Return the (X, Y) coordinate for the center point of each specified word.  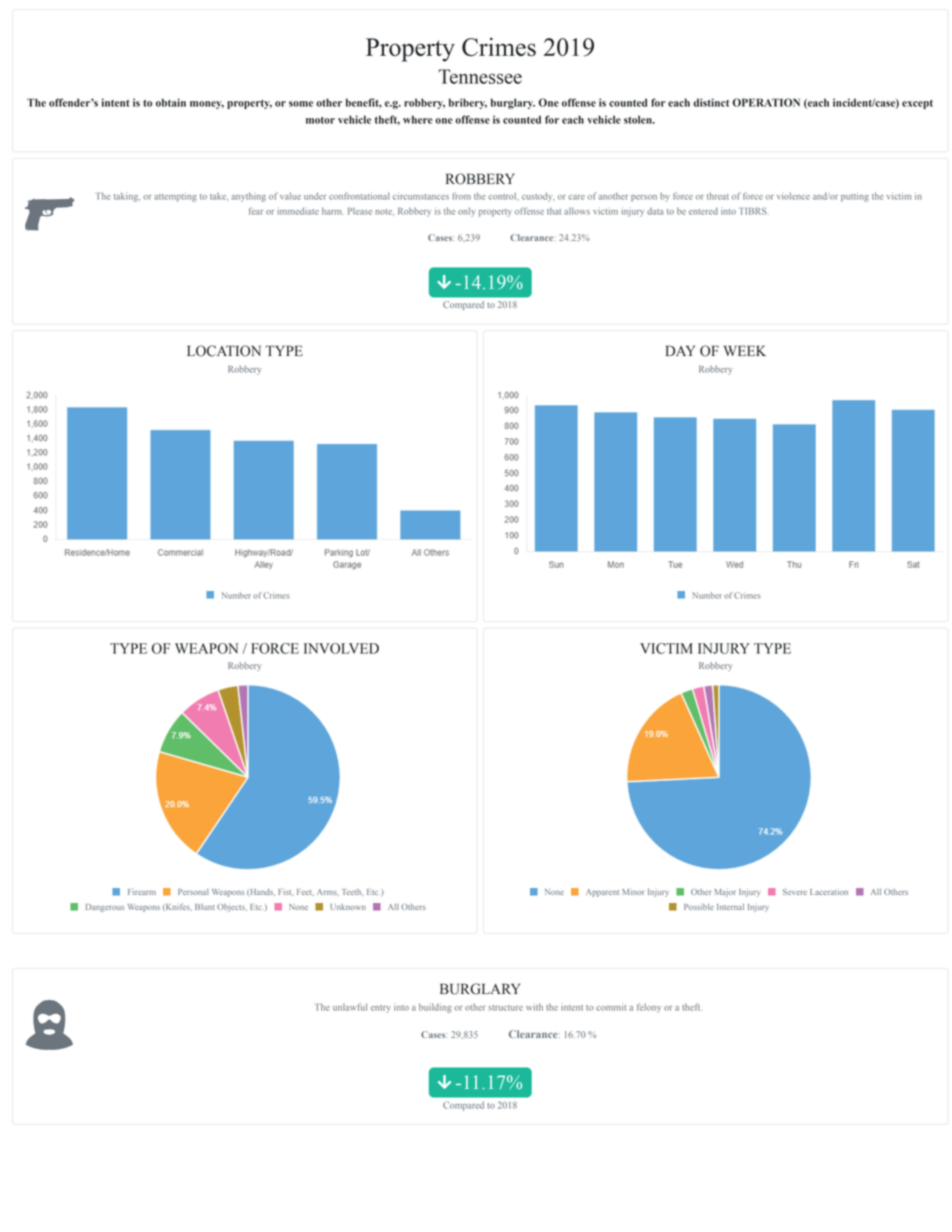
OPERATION (766, 102)
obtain (171, 102)
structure (506, 1008)
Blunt (205, 907)
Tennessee (480, 76)
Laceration (829, 892)
